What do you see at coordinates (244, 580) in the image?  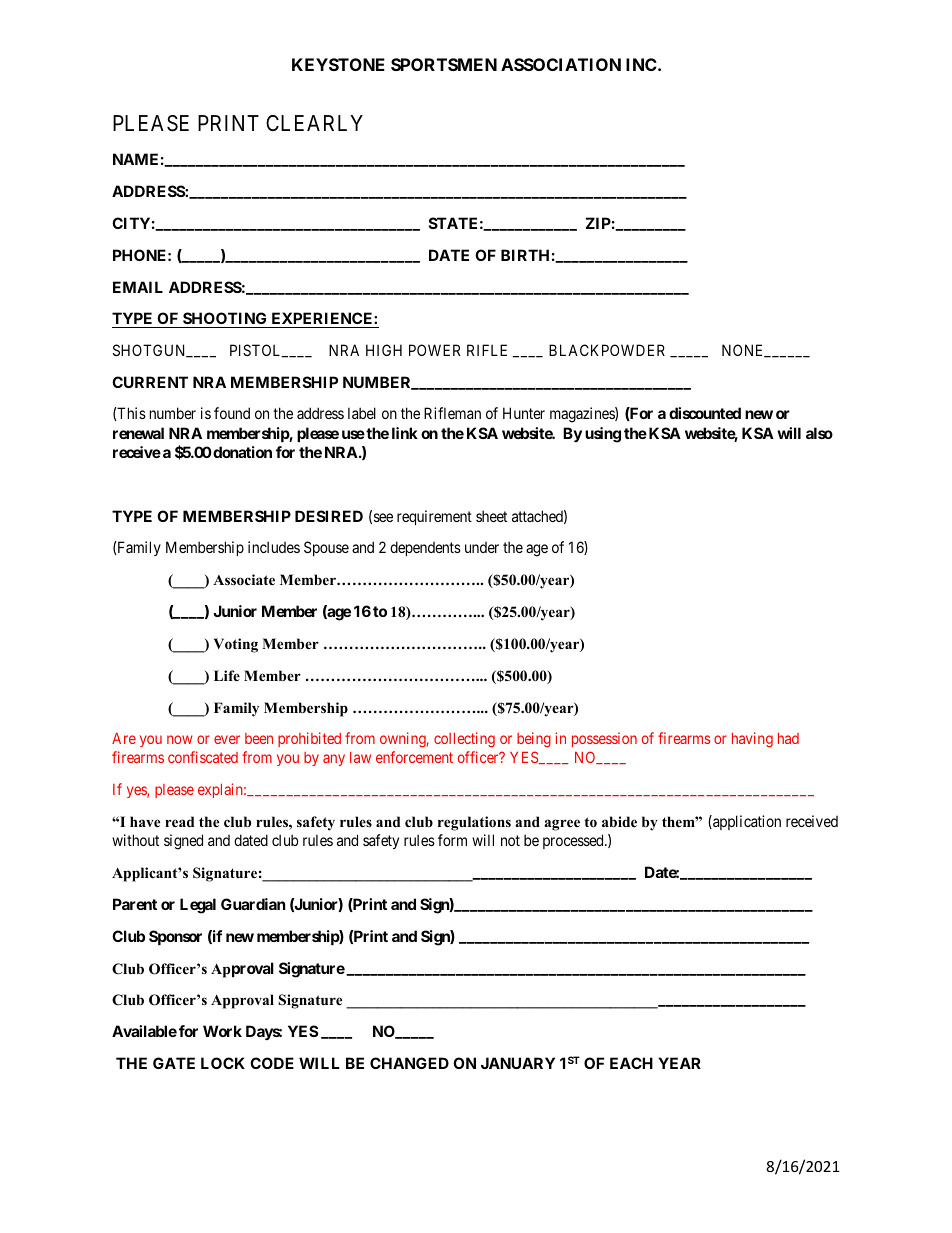 I see `Associate` at bounding box center [244, 580].
